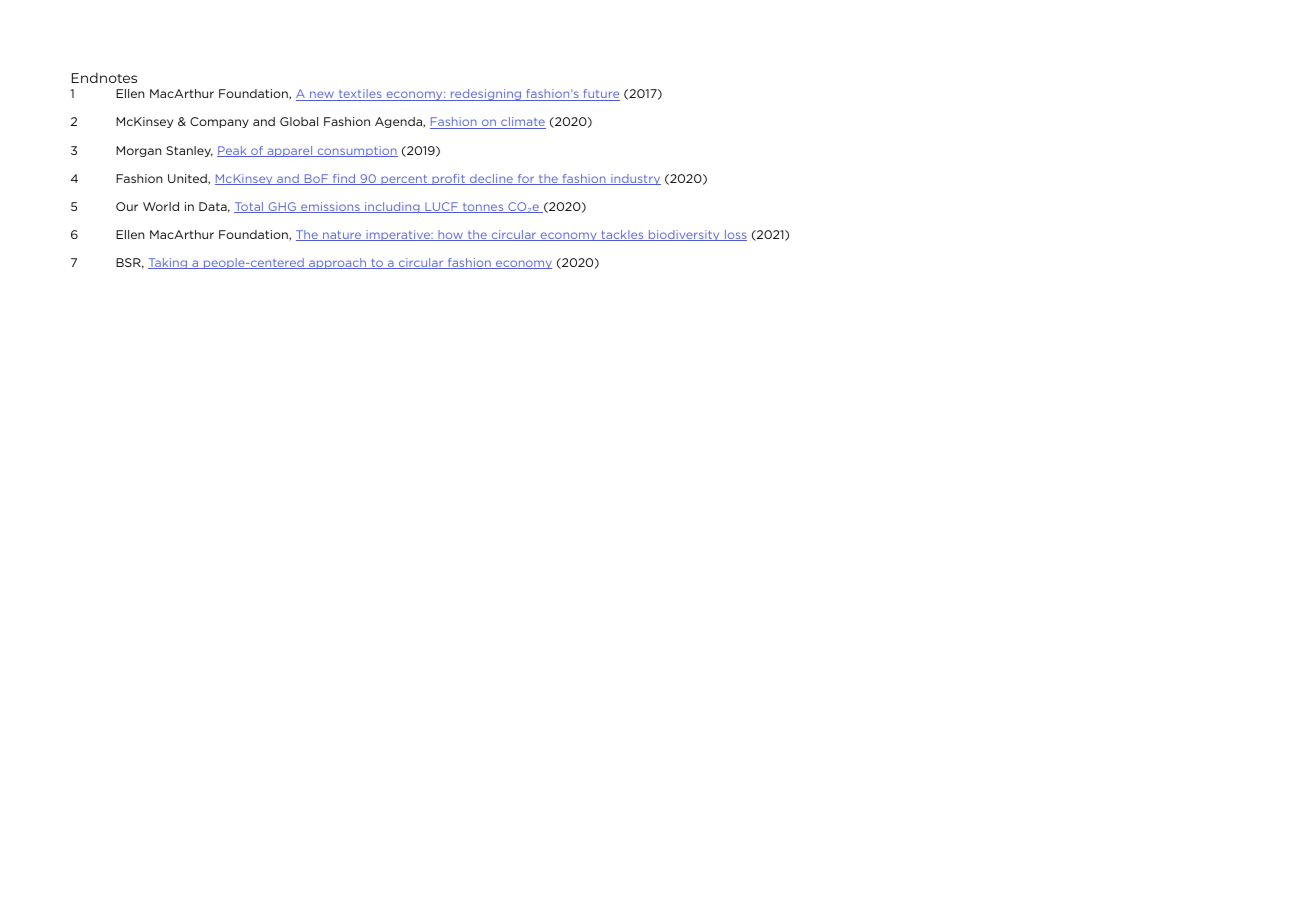 This screenshot has height=924, width=1308. What do you see at coordinates (338, 263) in the screenshot?
I see `approach` at bounding box center [338, 263].
